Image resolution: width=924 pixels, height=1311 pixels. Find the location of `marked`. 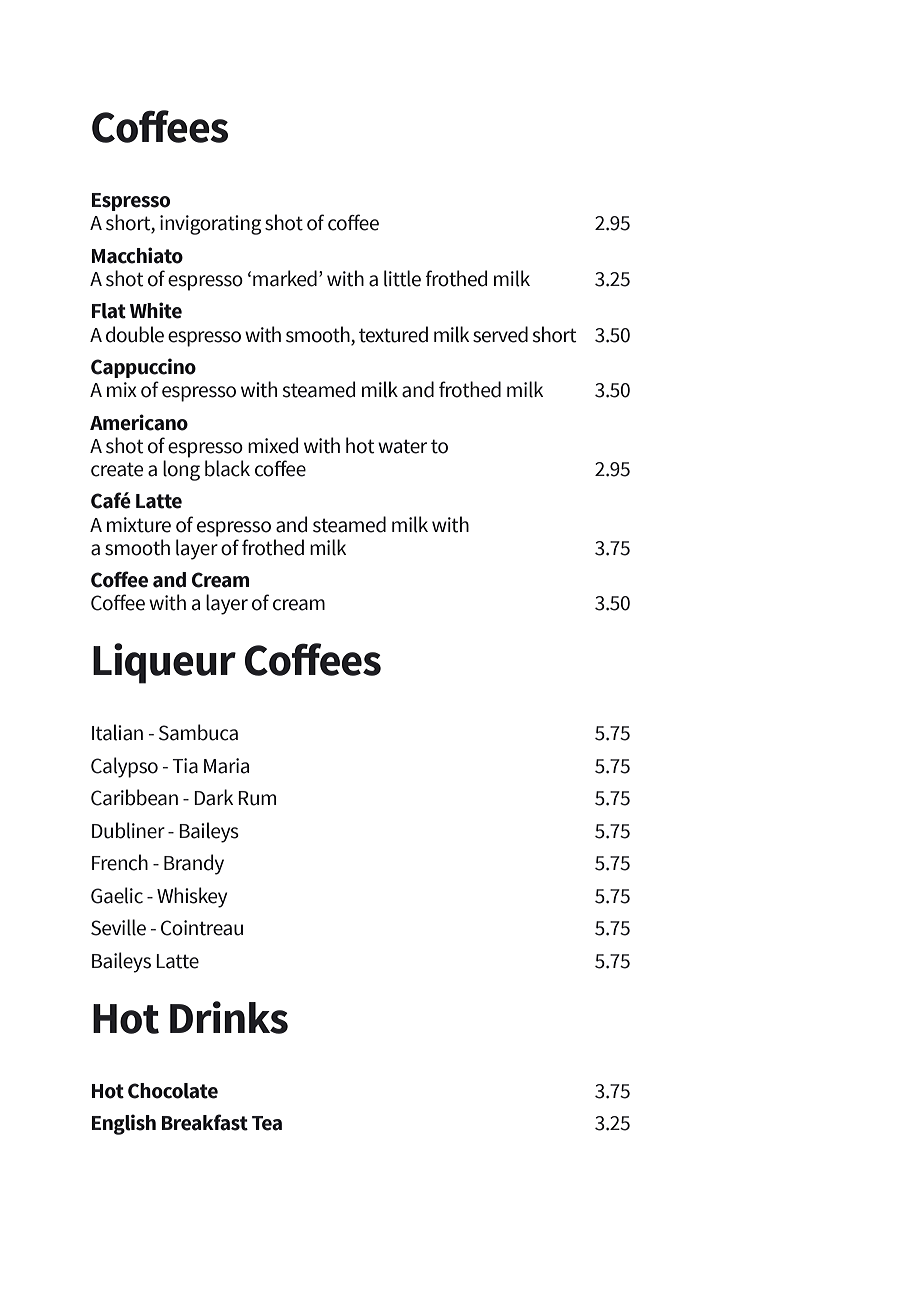

marked is located at coordinates (285, 278).
